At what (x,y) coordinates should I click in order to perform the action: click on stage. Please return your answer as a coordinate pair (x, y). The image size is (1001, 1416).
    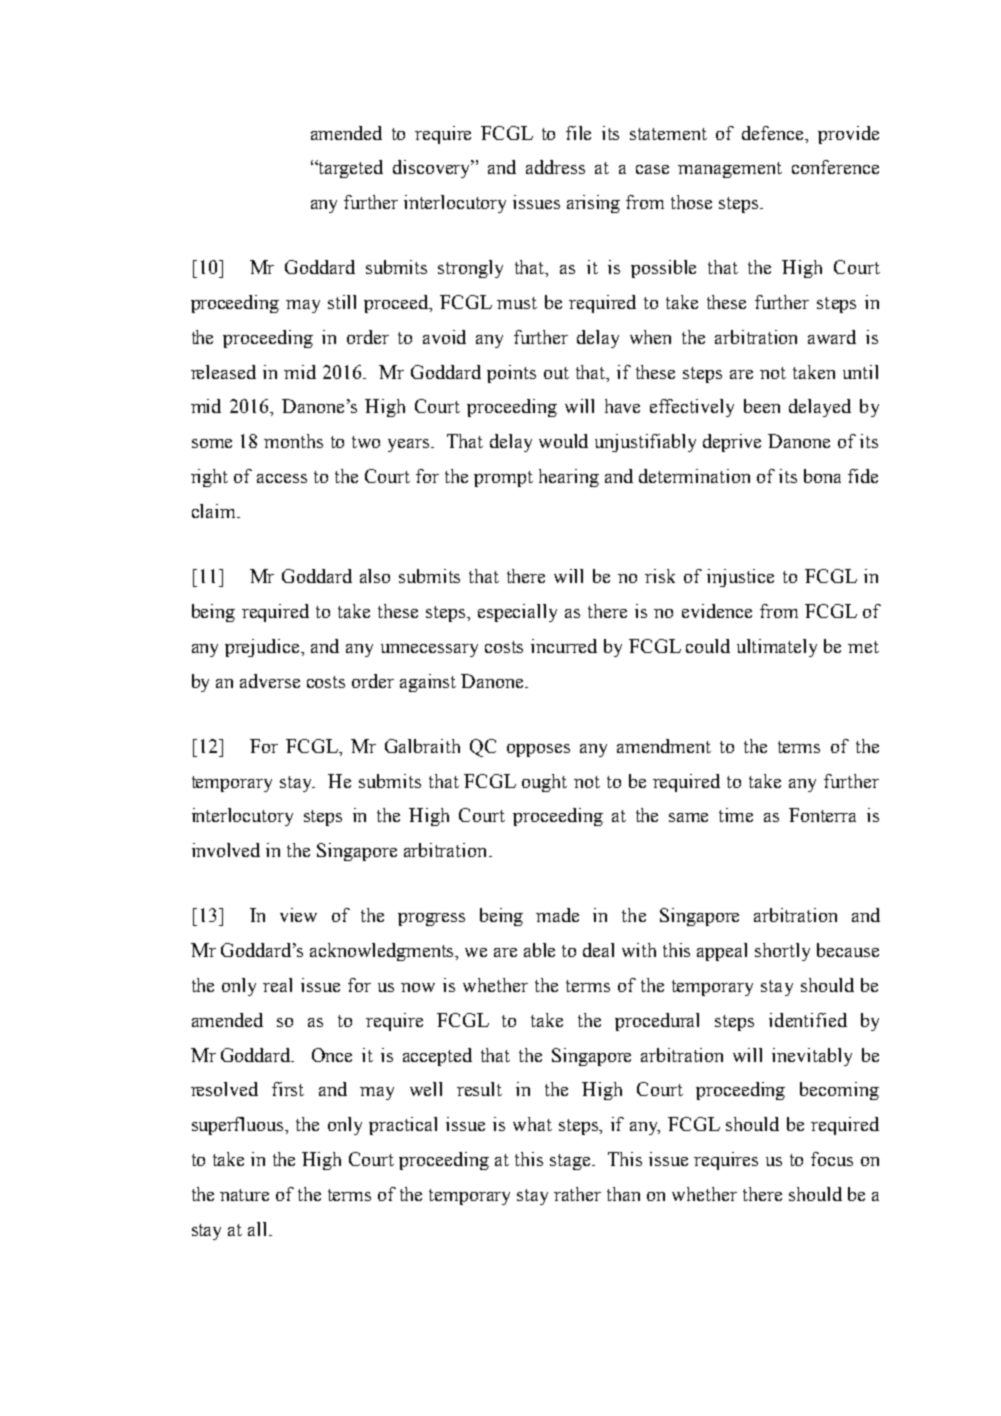
    Looking at the image, I should click on (572, 1162).
